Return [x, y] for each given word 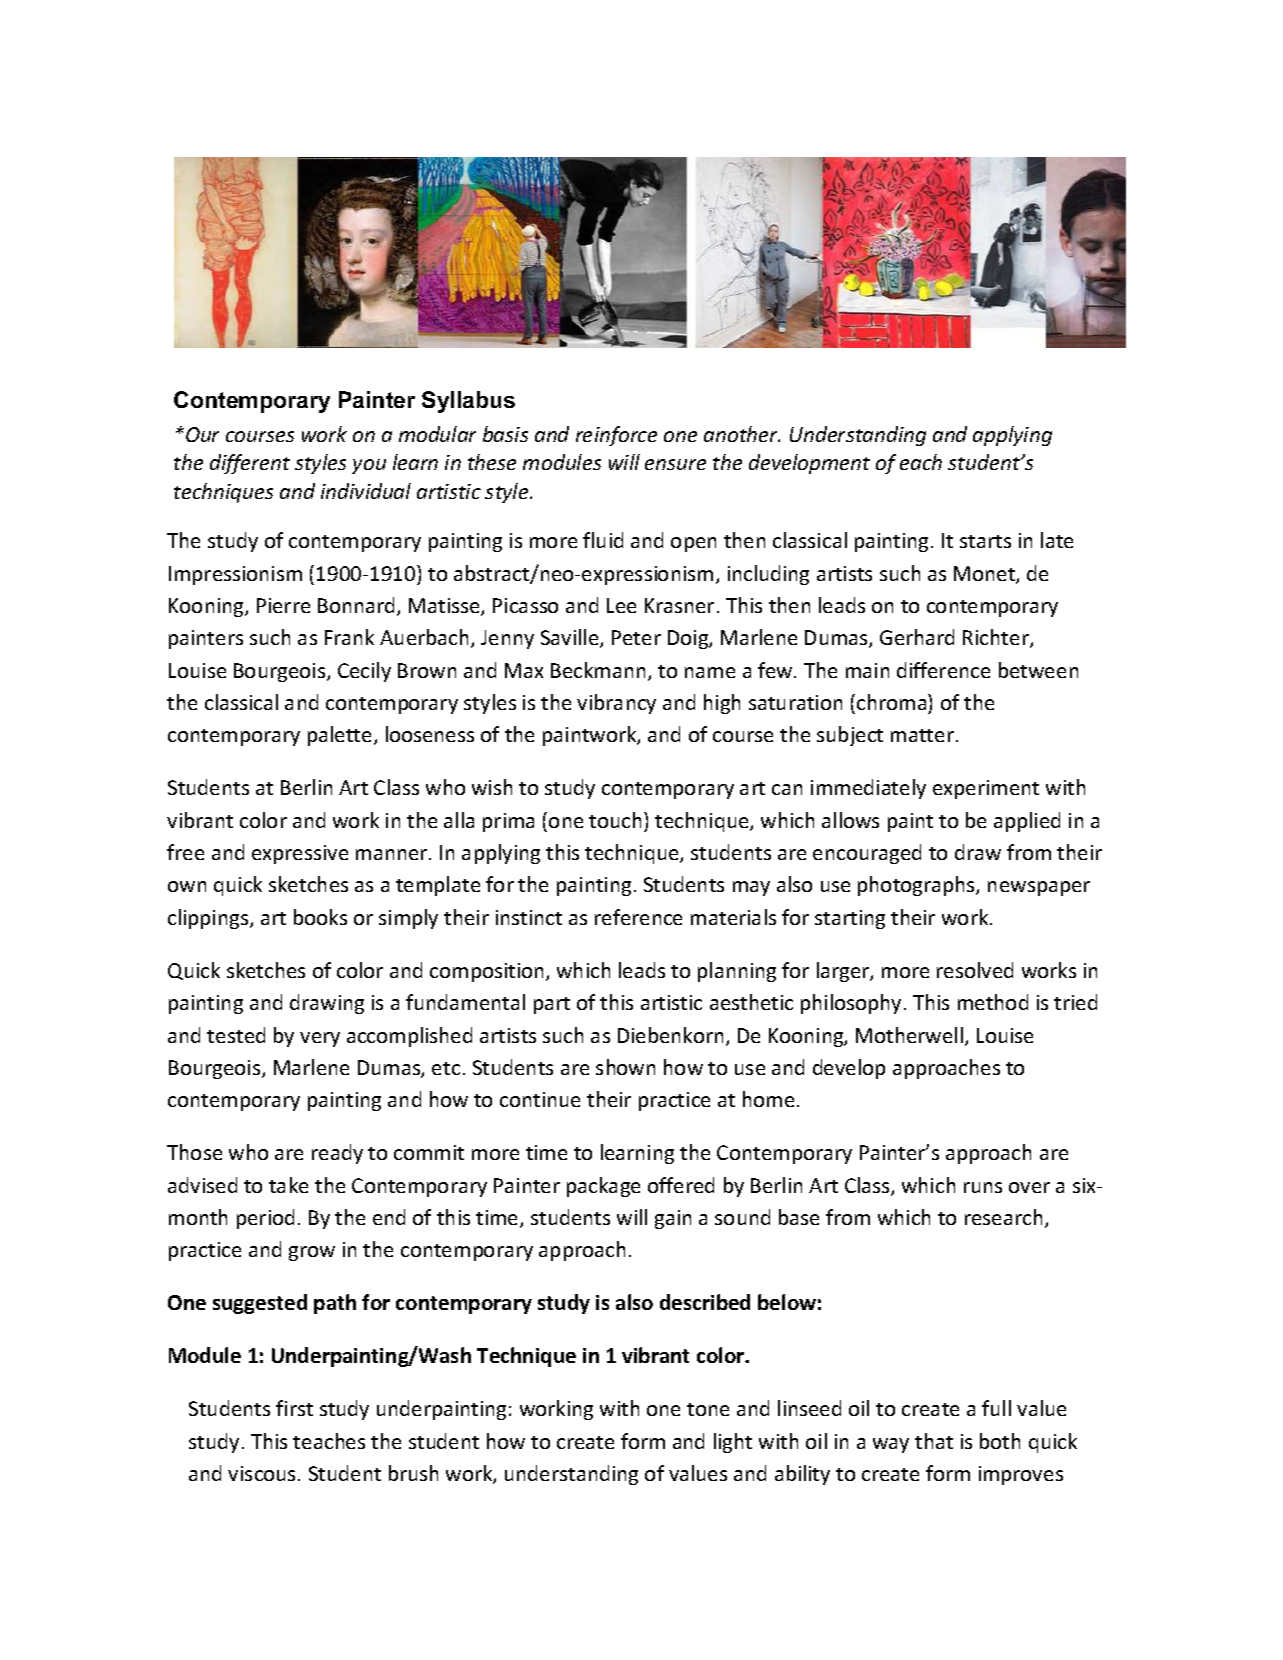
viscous [263, 1473]
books [320, 917]
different [250, 464]
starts [985, 541]
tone [708, 1409]
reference [638, 917]
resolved [975, 970]
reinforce [616, 436]
